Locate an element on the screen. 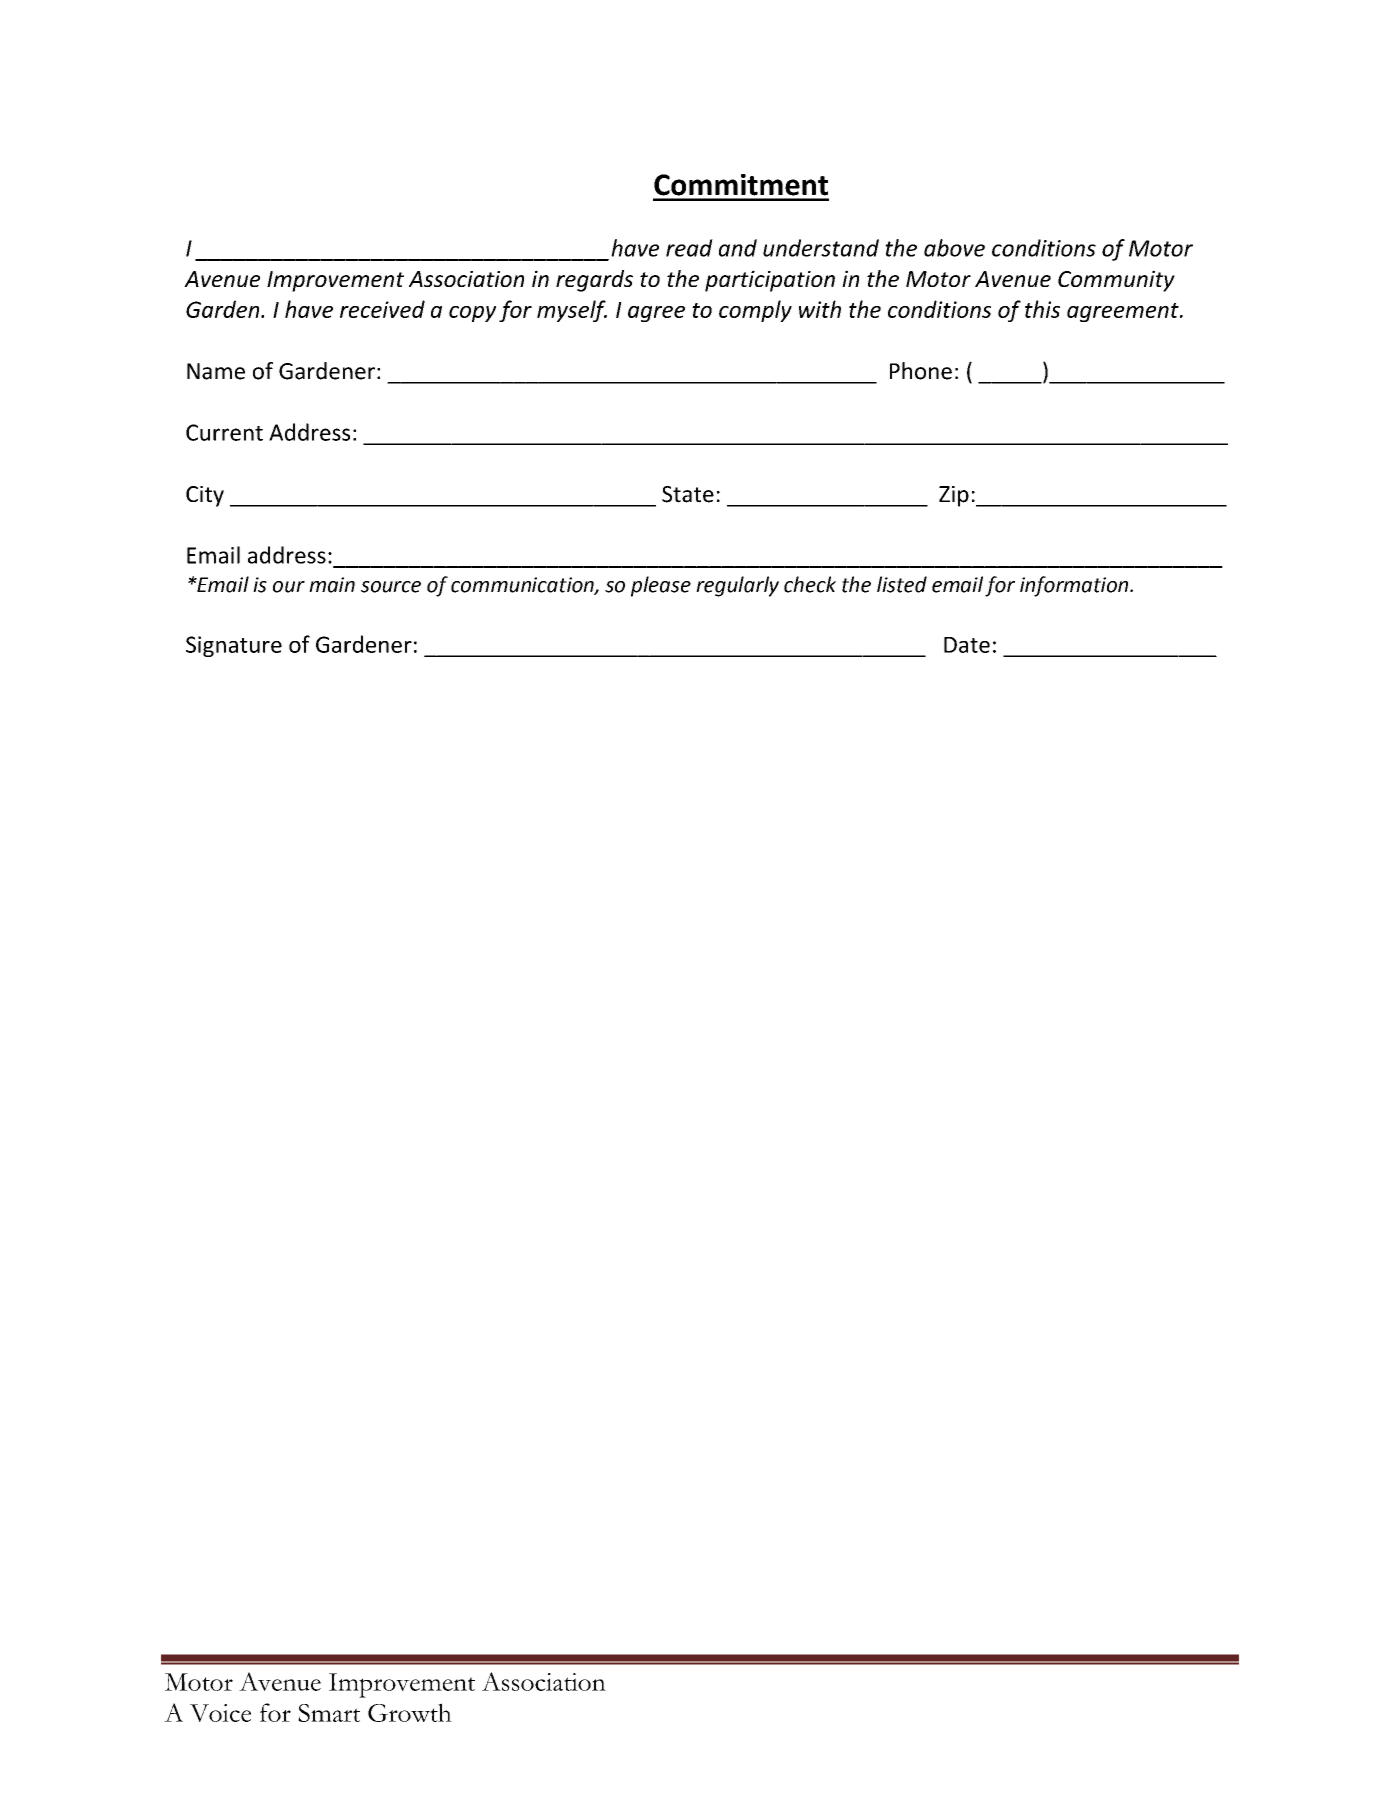  information is located at coordinates (1075, 586).
